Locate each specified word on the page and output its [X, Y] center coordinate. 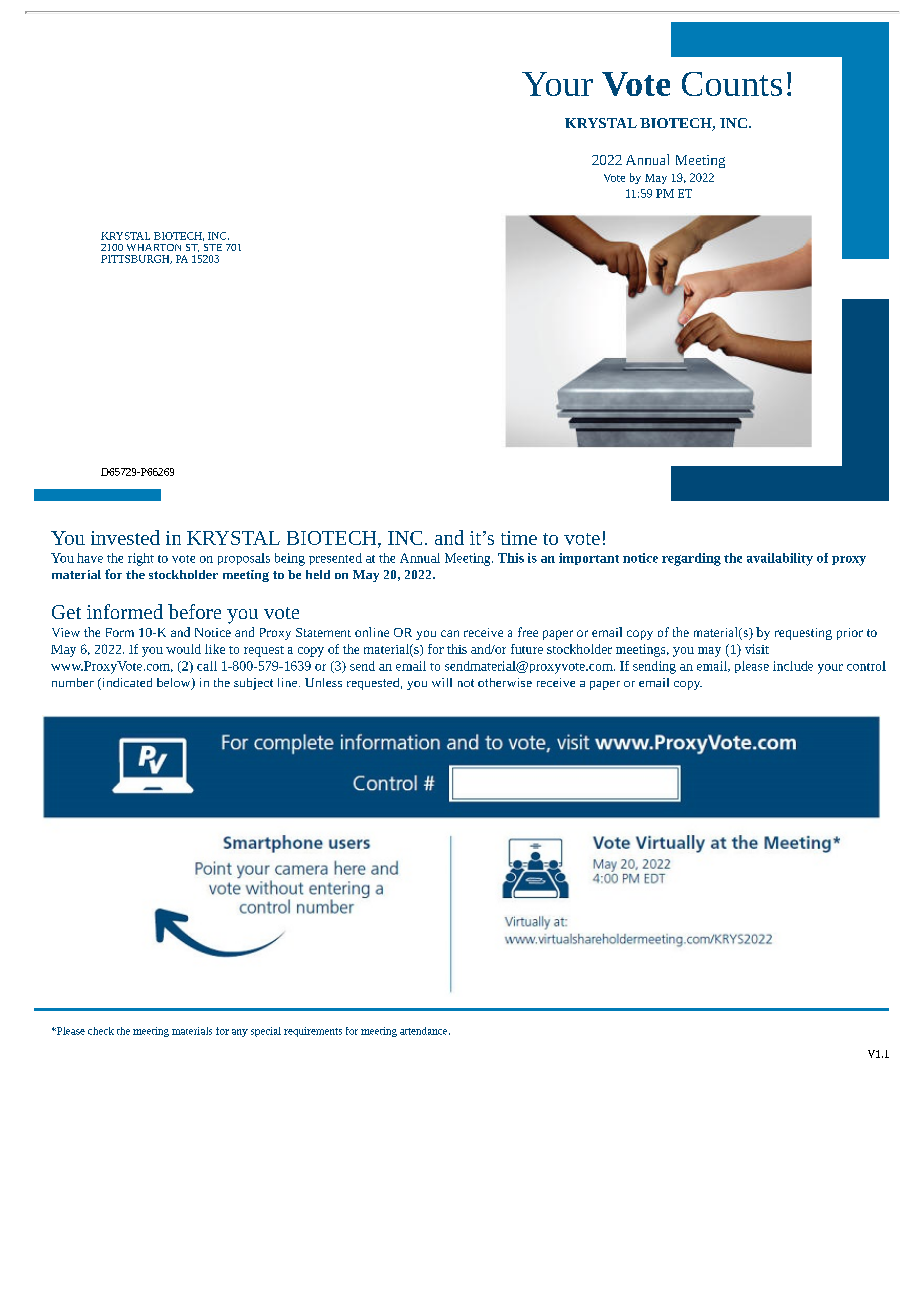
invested [125, 537]
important [589, 559]
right [141, 559]
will [442, 682]
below [175, 684]
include [793, 666]
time [519, 538]
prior [850, 634]
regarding [691, 559]
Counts [732, 84]
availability [780, 559]
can [450, 633]
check [101, 1031]
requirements [313, 1032]
